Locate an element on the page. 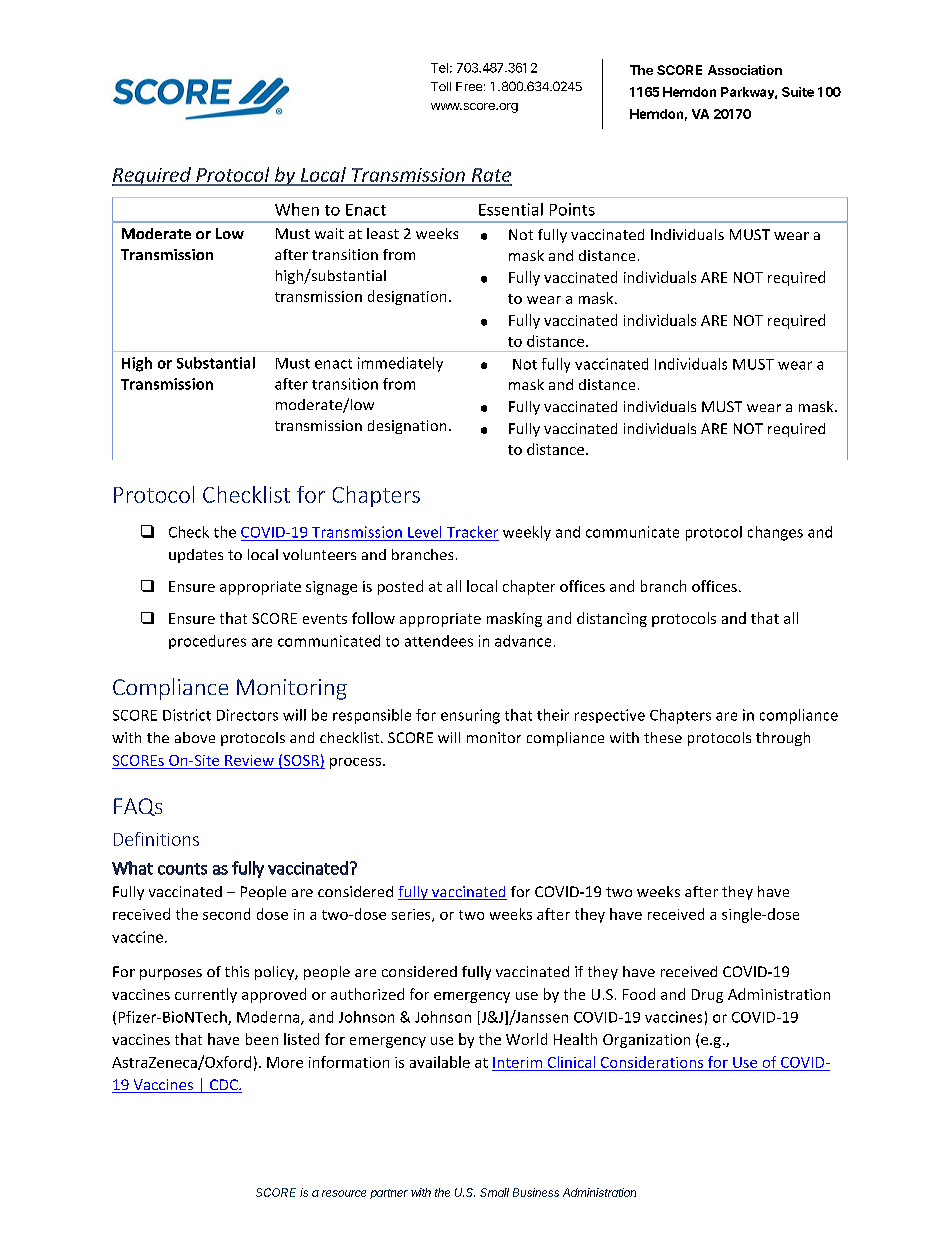 This image has height=1233, width=952. immediately is located at coordinates (400, 364).
